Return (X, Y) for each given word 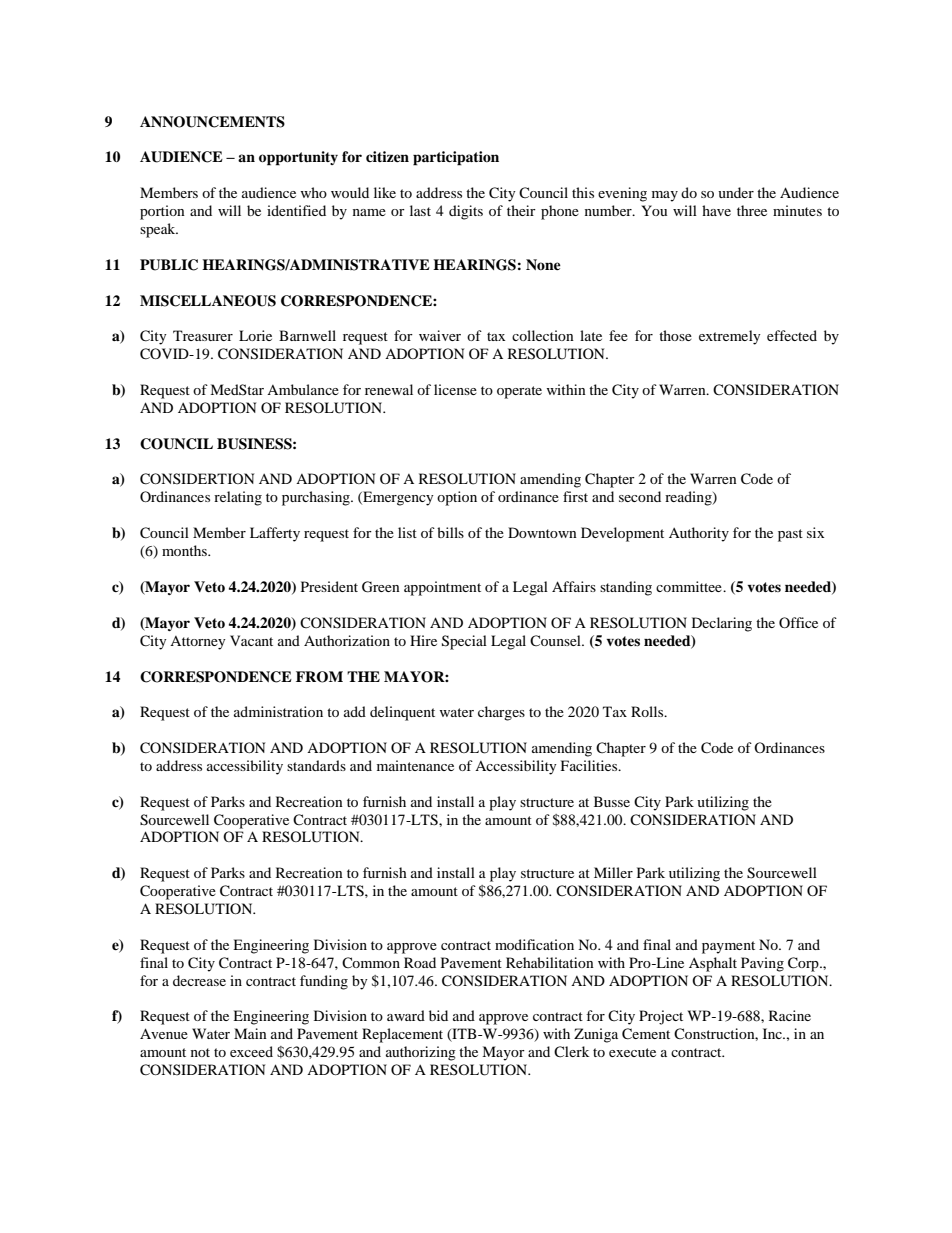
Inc (773, 1033)
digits (466, 212)
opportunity (298, 158)
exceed (251, 1051)
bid (438, 1015)
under (736, 192)
